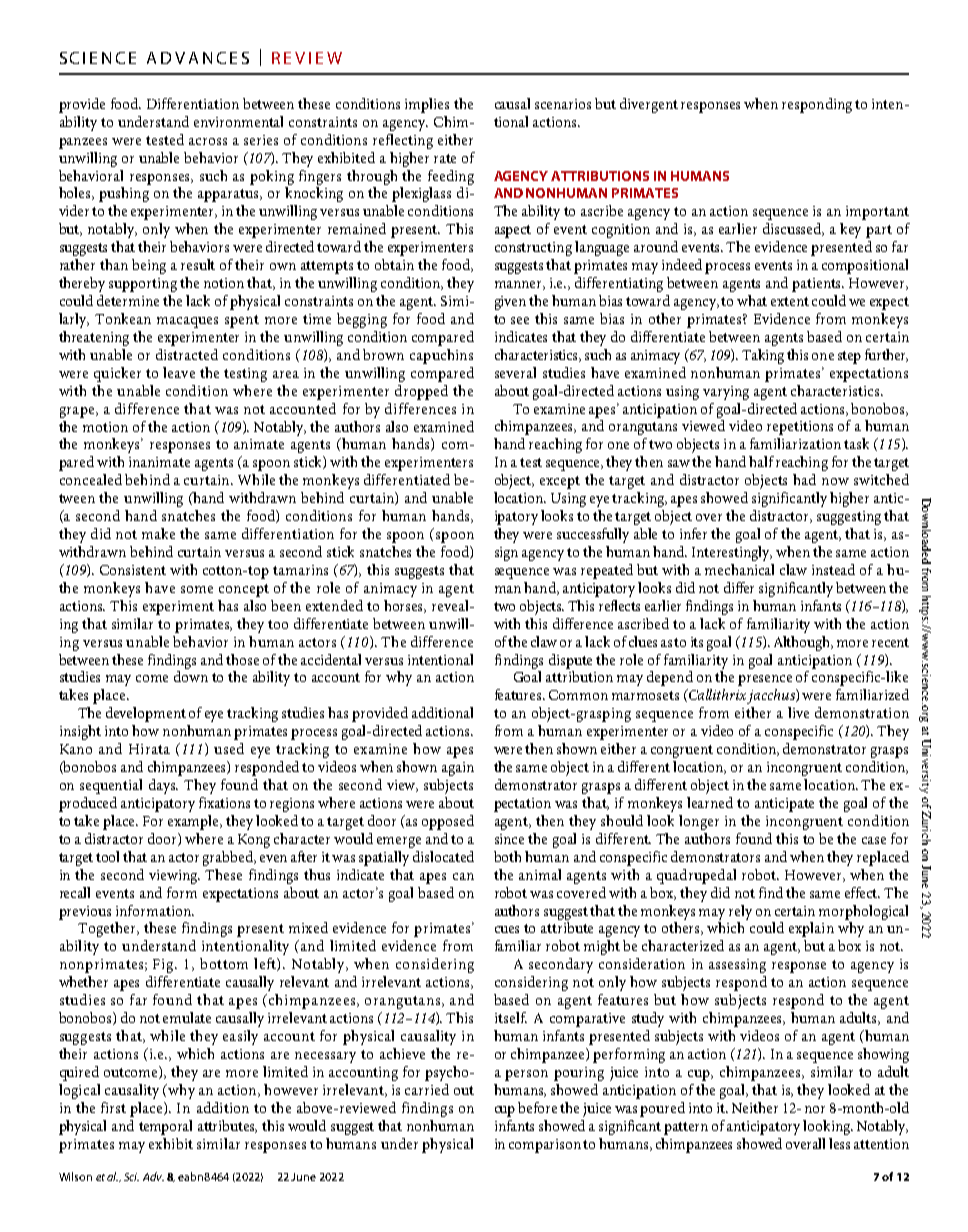  I want to click on implies, so click(427, 105).
